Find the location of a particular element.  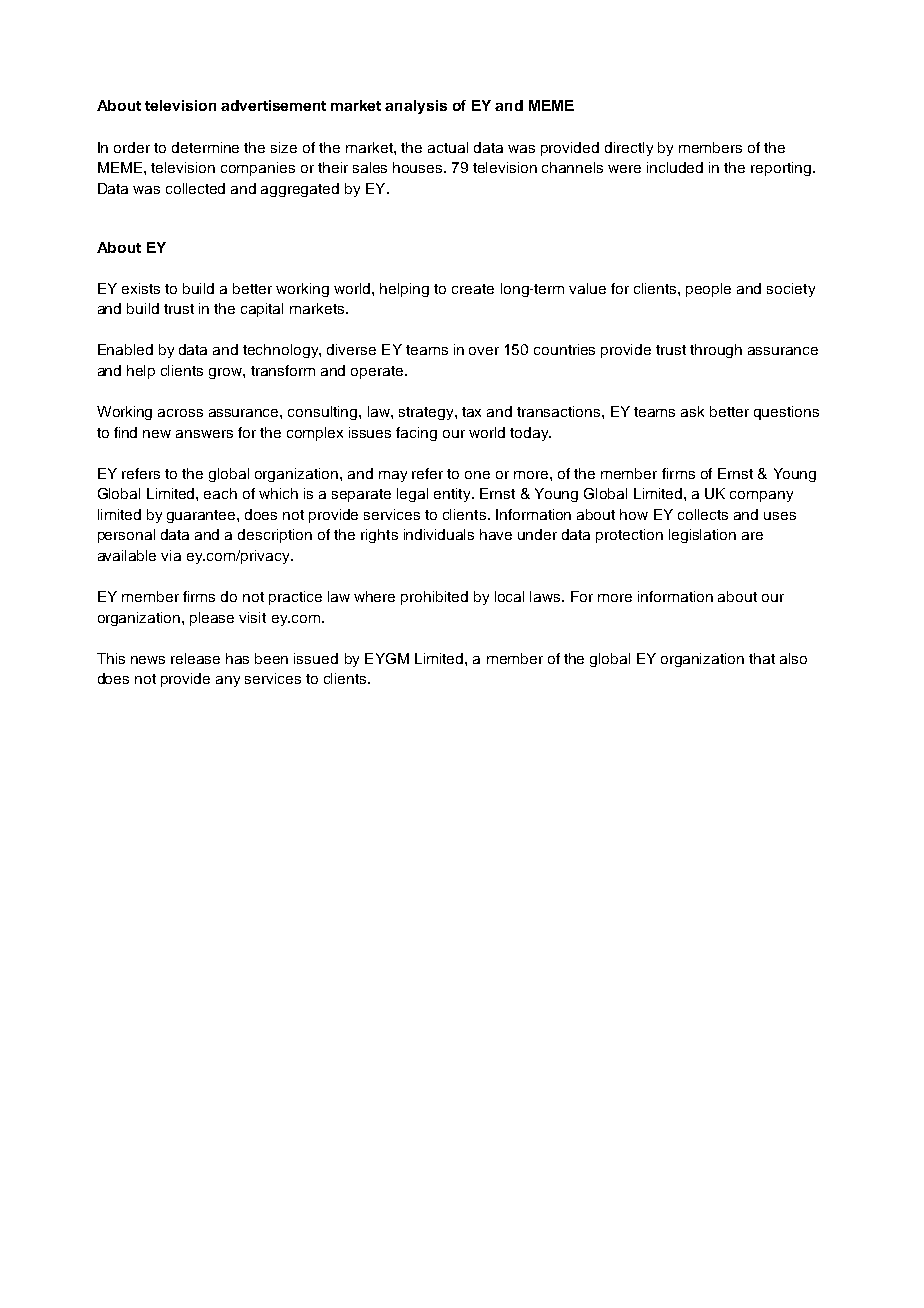

prohibited is located at coordinates (434, 598).
